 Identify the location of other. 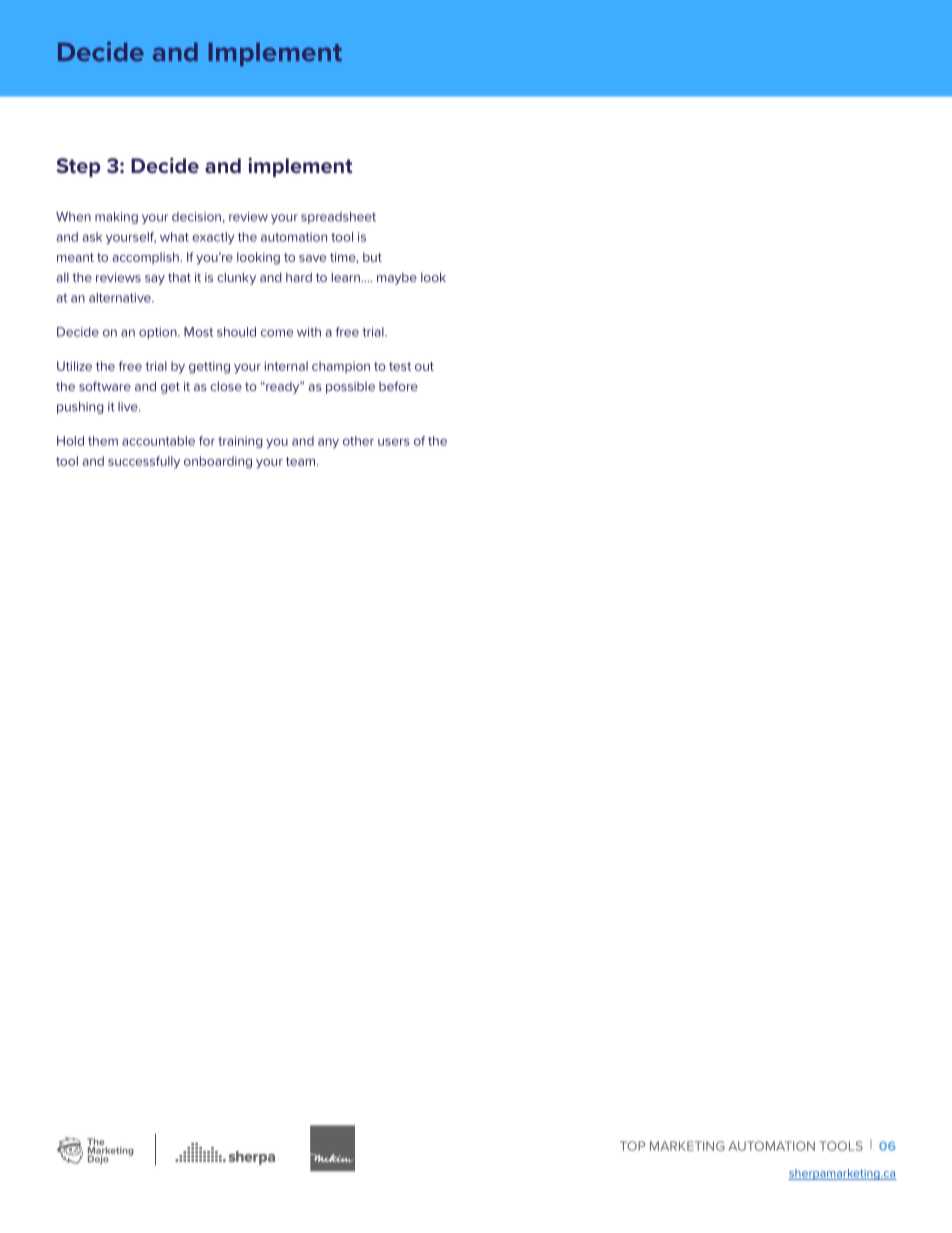
(358, 441).
